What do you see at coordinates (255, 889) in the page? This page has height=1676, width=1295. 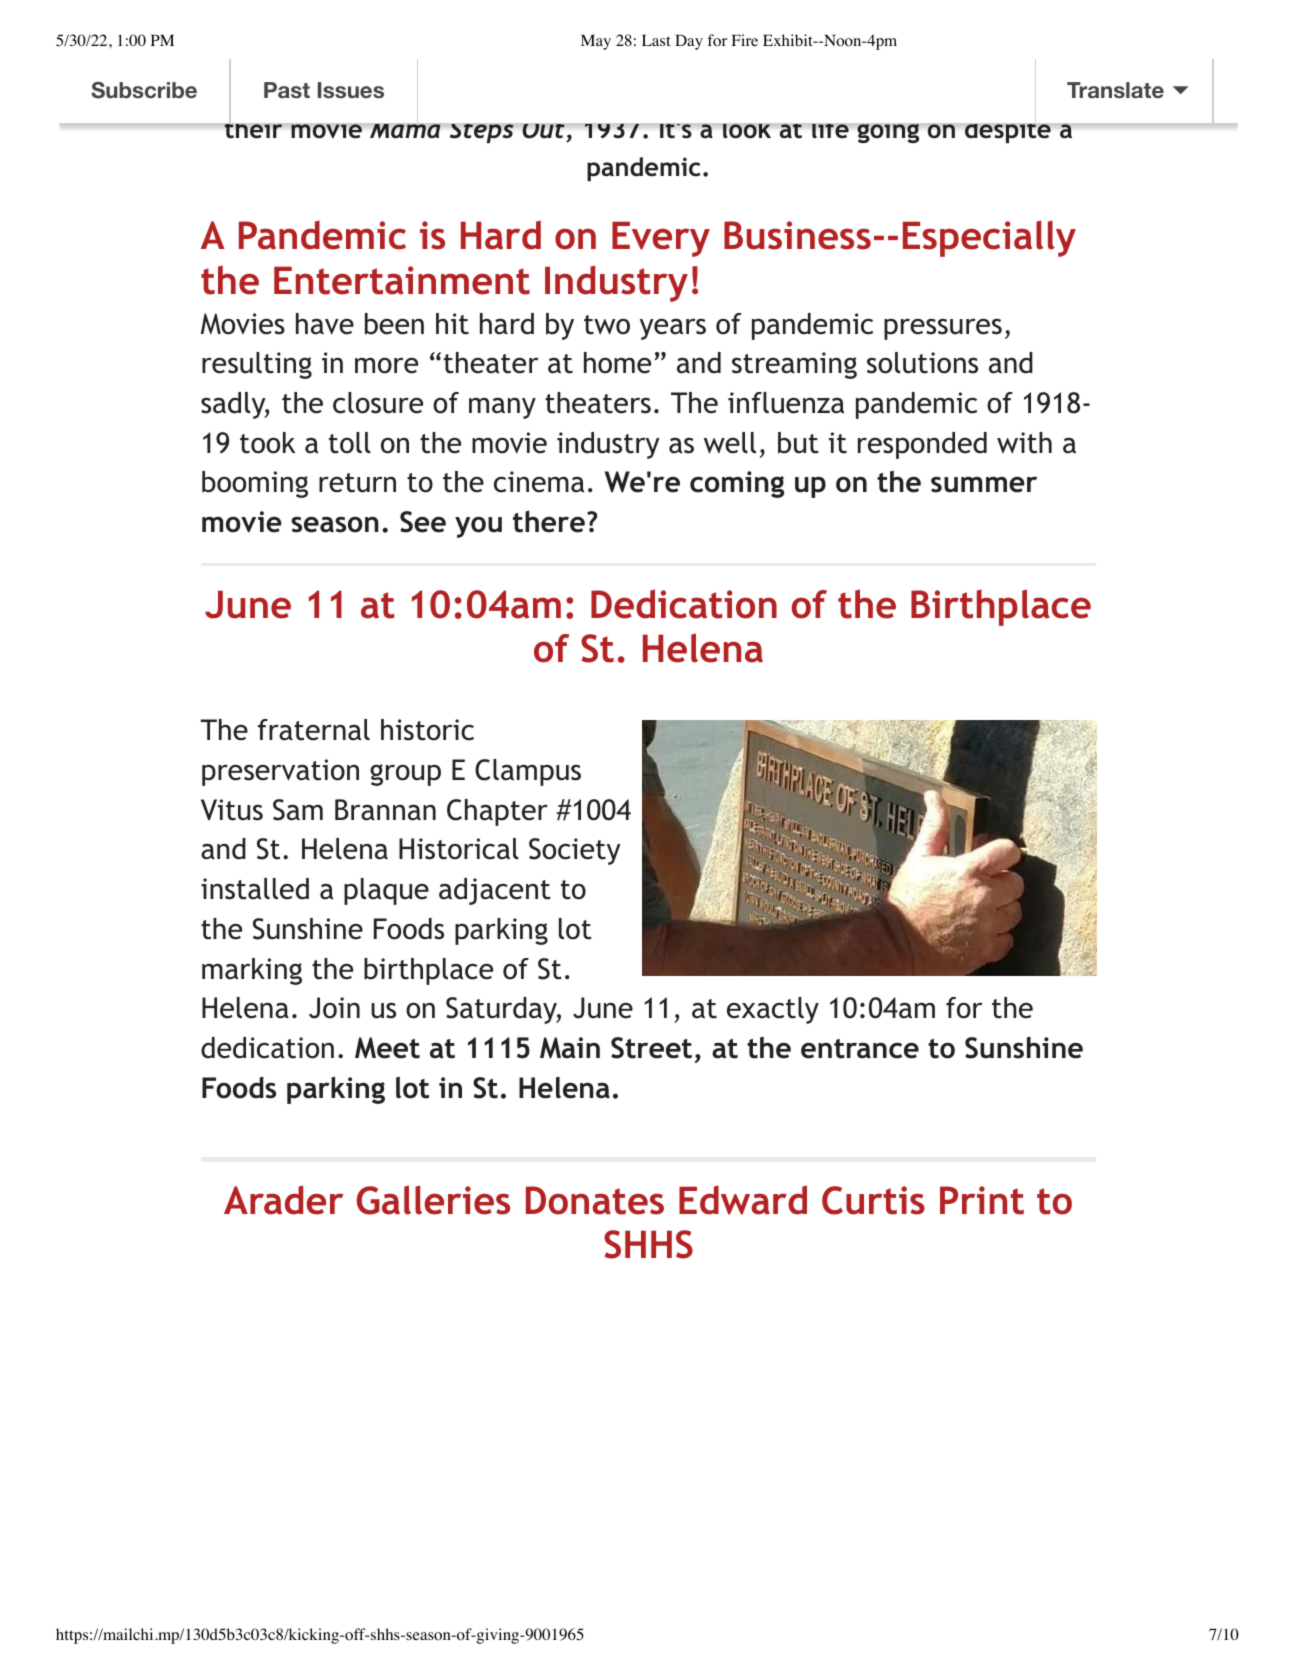 I see `installed` at bounding box center [255, 889].
